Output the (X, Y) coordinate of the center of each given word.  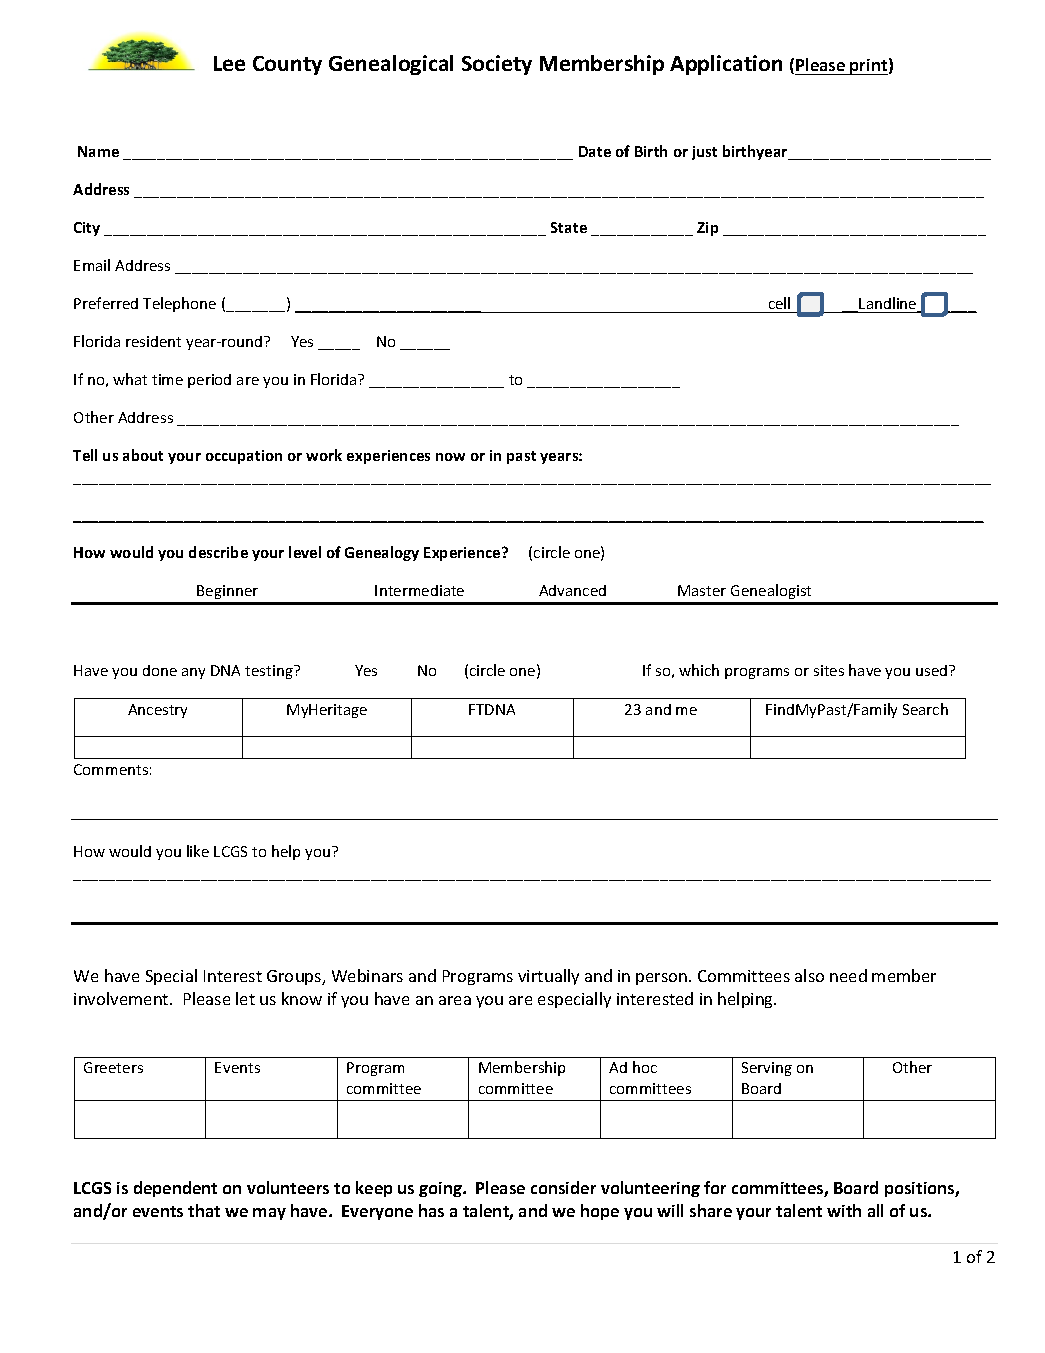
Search (925, 709)
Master (702, 590)
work (324, 455)
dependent (175, 1189)
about (143, 455)
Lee (229, 63)
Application (726, 65)
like (198, 851)
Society (497, 65)
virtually (548, 977)
